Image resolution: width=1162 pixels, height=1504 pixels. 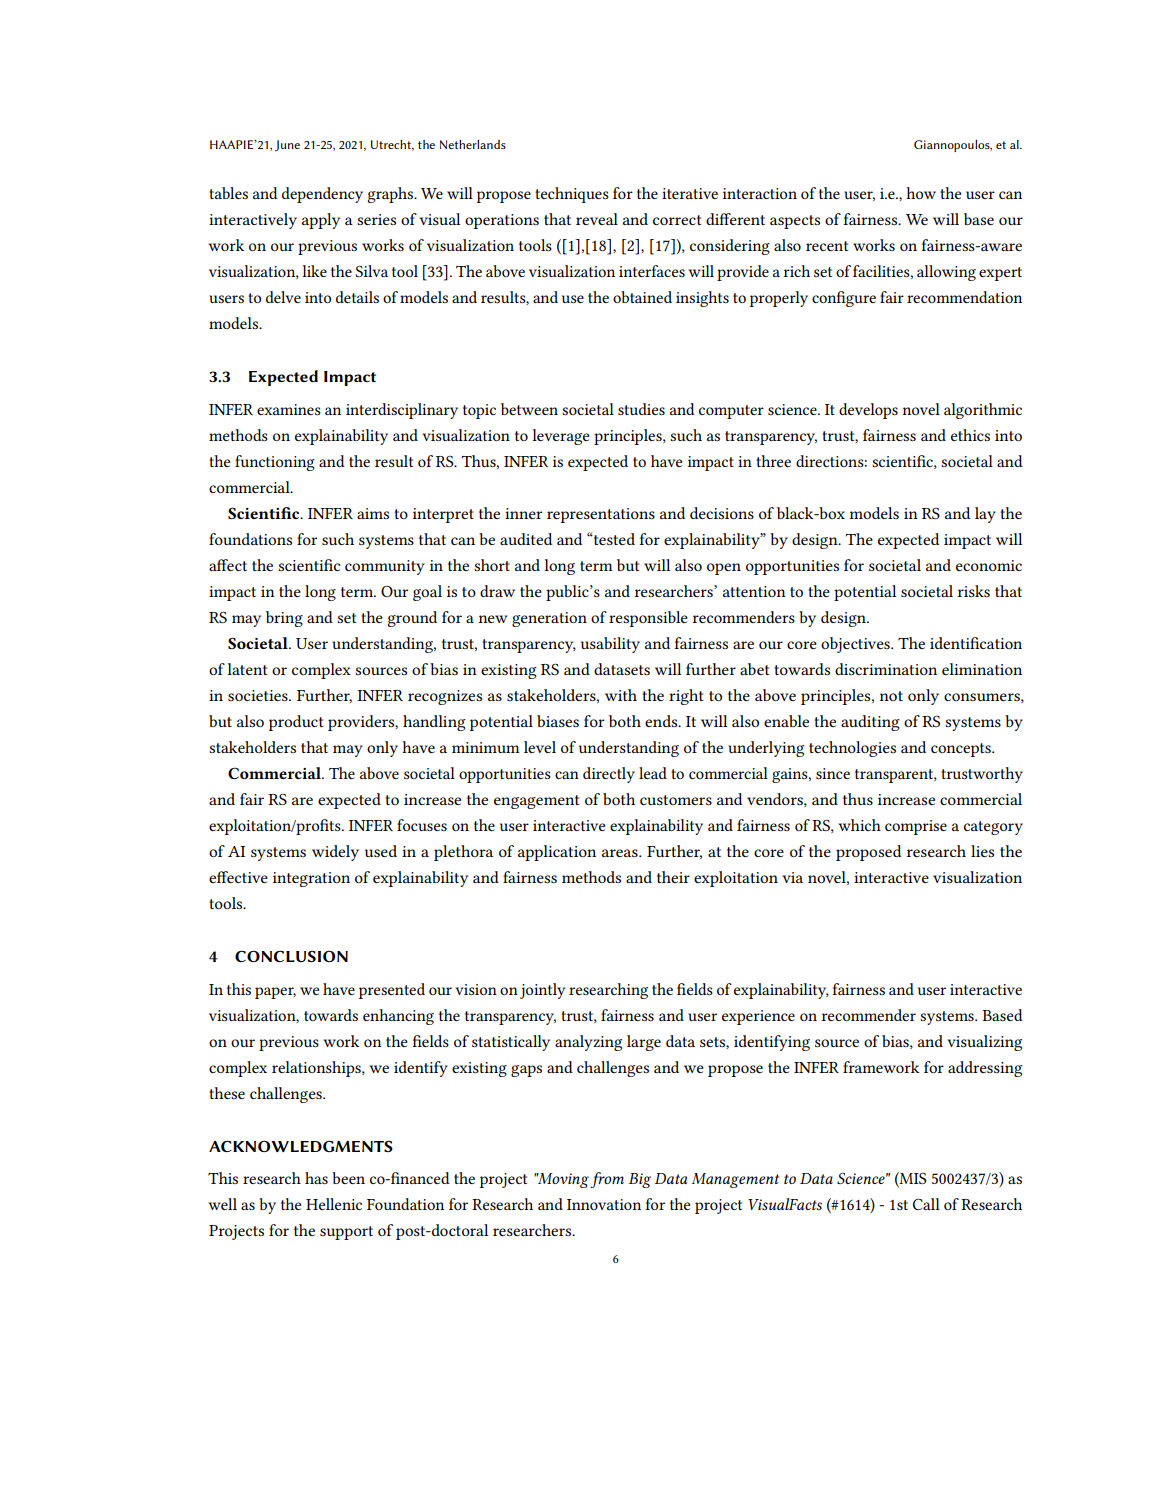 What do you see at coordinates (542, 991) in the image?
I see `jointly` at bounding box center [542, 991].
